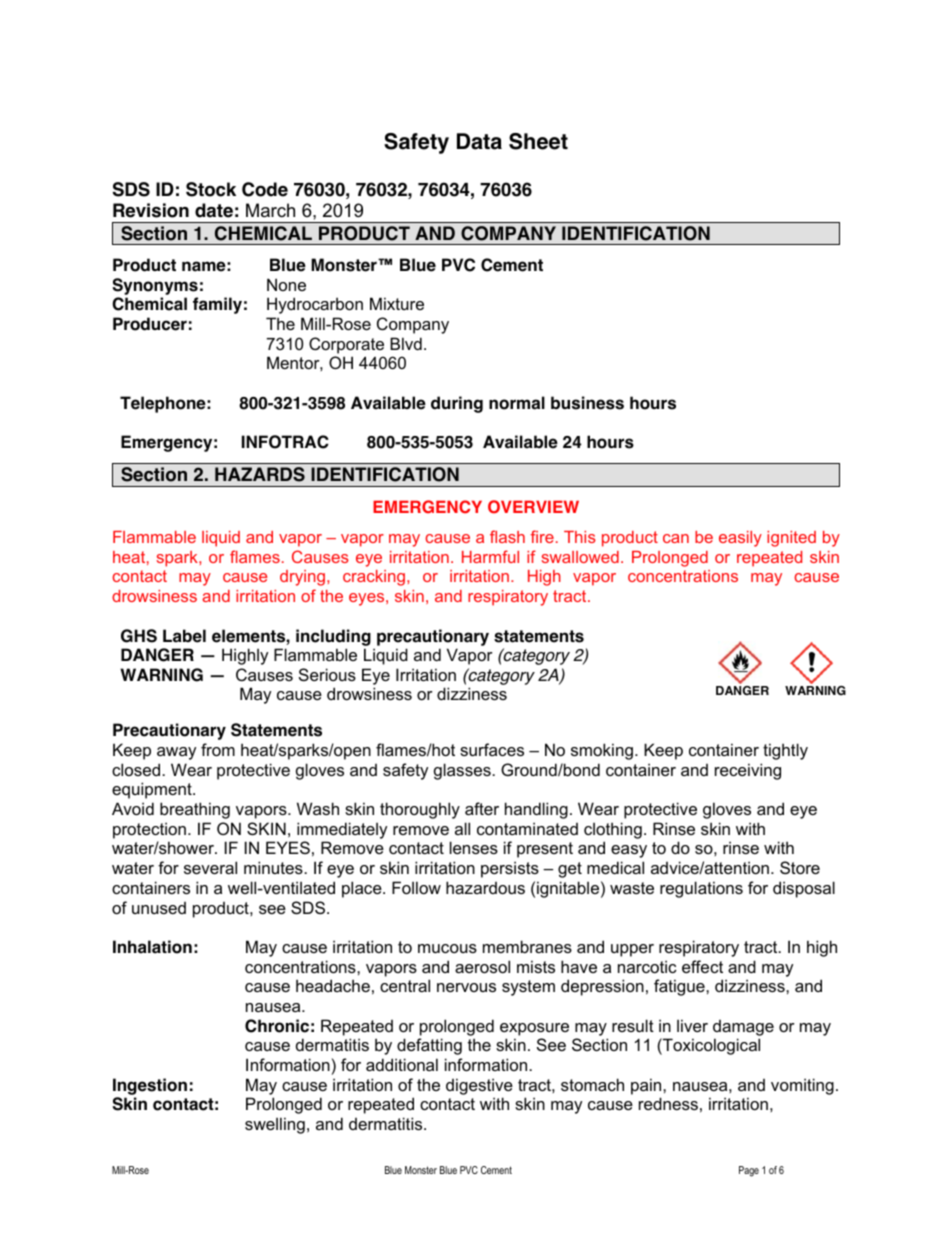 This image has height=1233, width=952. Describe the element at coordinates (479, 141) in the image. I see `Data` at that location.
